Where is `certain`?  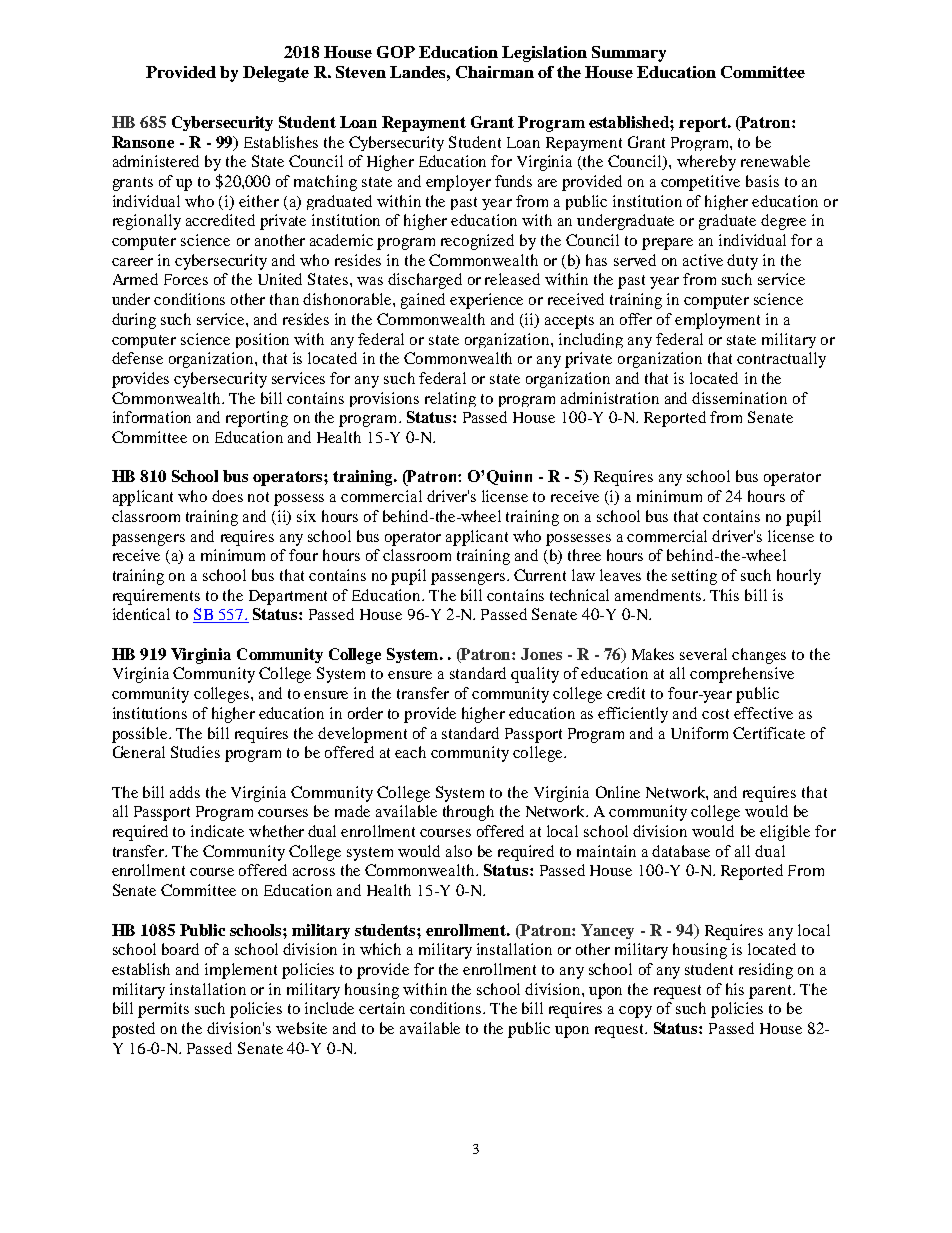
certain is located at coordinates (382, 1008).
